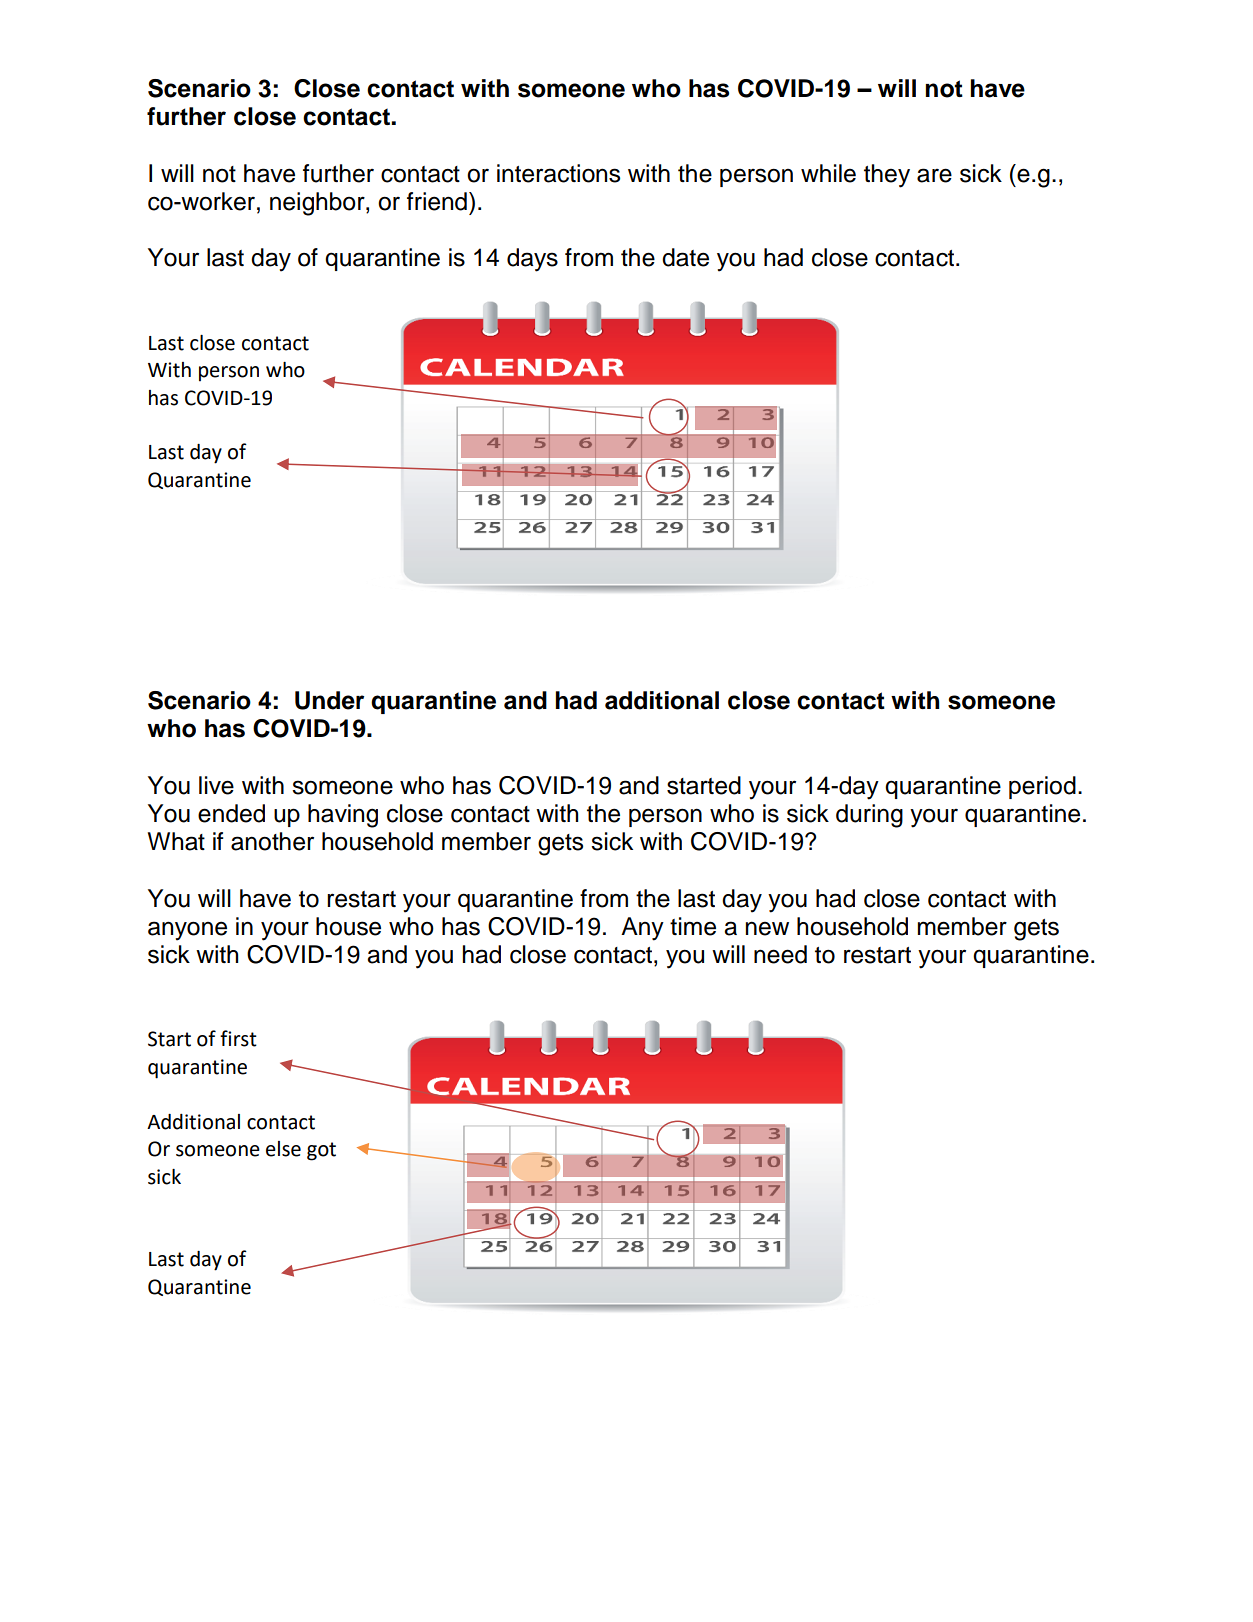 The image size is (1253, 1622). I want to click on another, so click(272, 841).
